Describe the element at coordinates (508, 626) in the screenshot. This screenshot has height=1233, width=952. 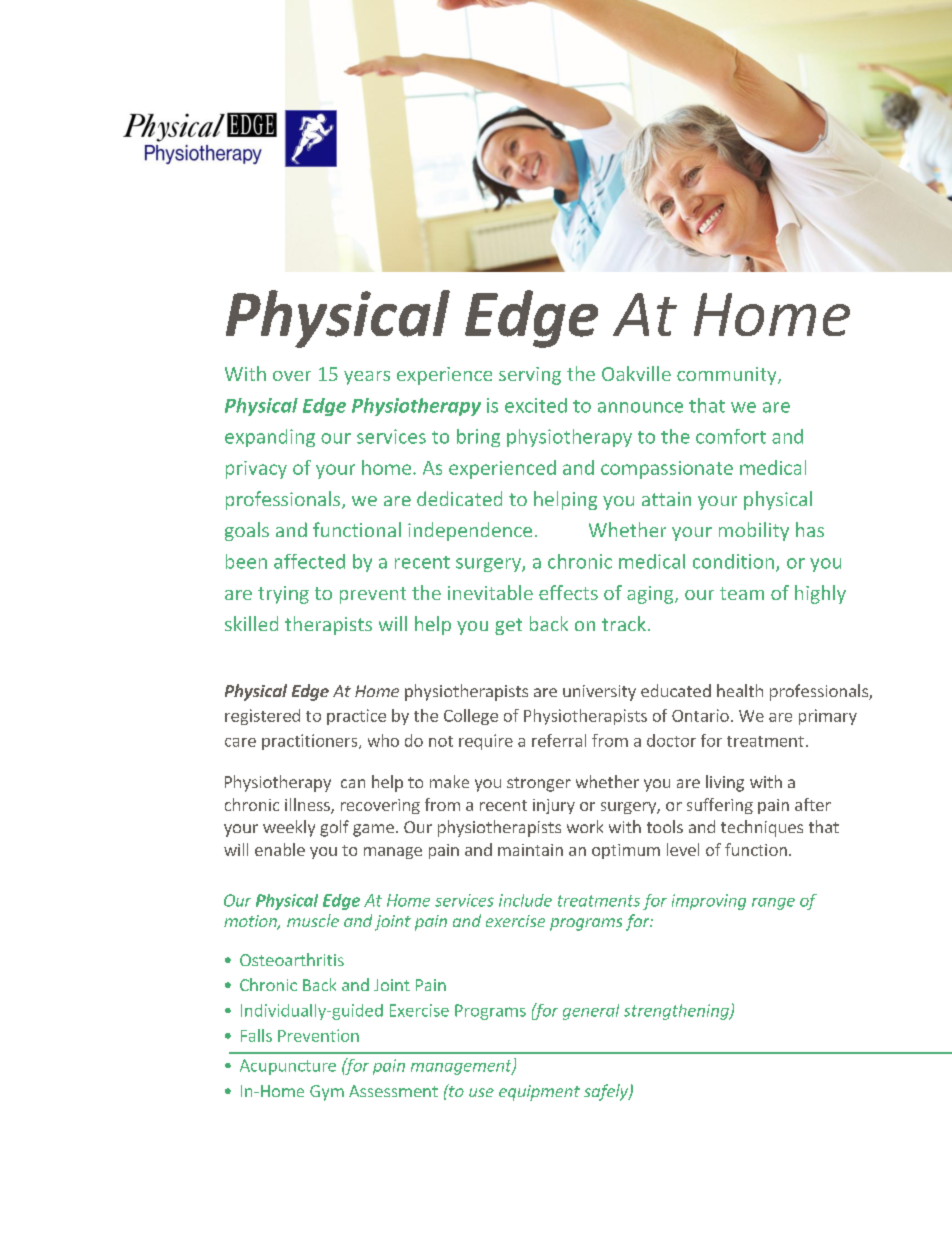
I see `get` at that location.
